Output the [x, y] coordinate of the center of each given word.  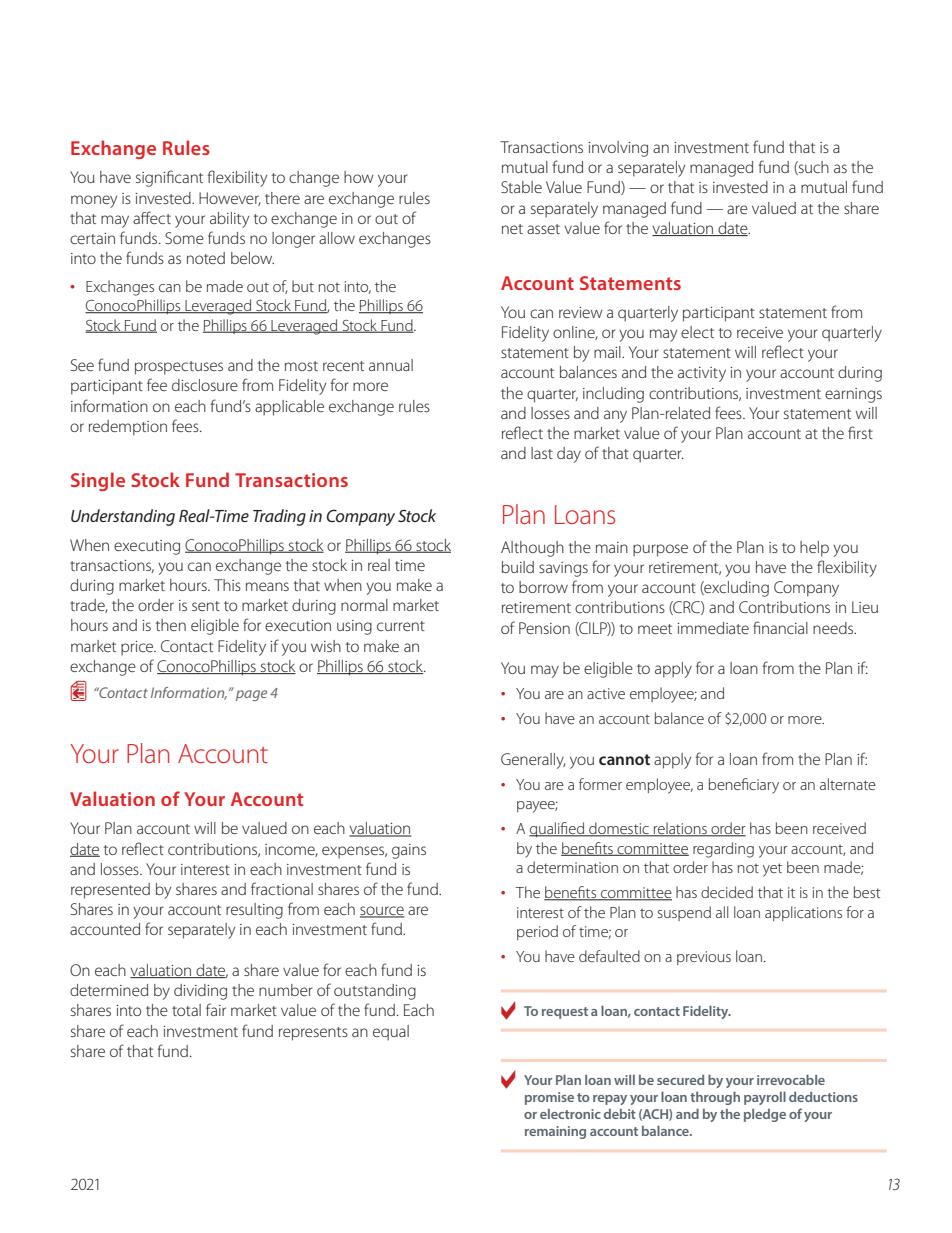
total [186, 1010]
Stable [521, 187]
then [171, 625]
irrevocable [791, 1080]
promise [549, 1098]
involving [618, 149]
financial [780, 627]
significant [169, 178]
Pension [544, 628]
